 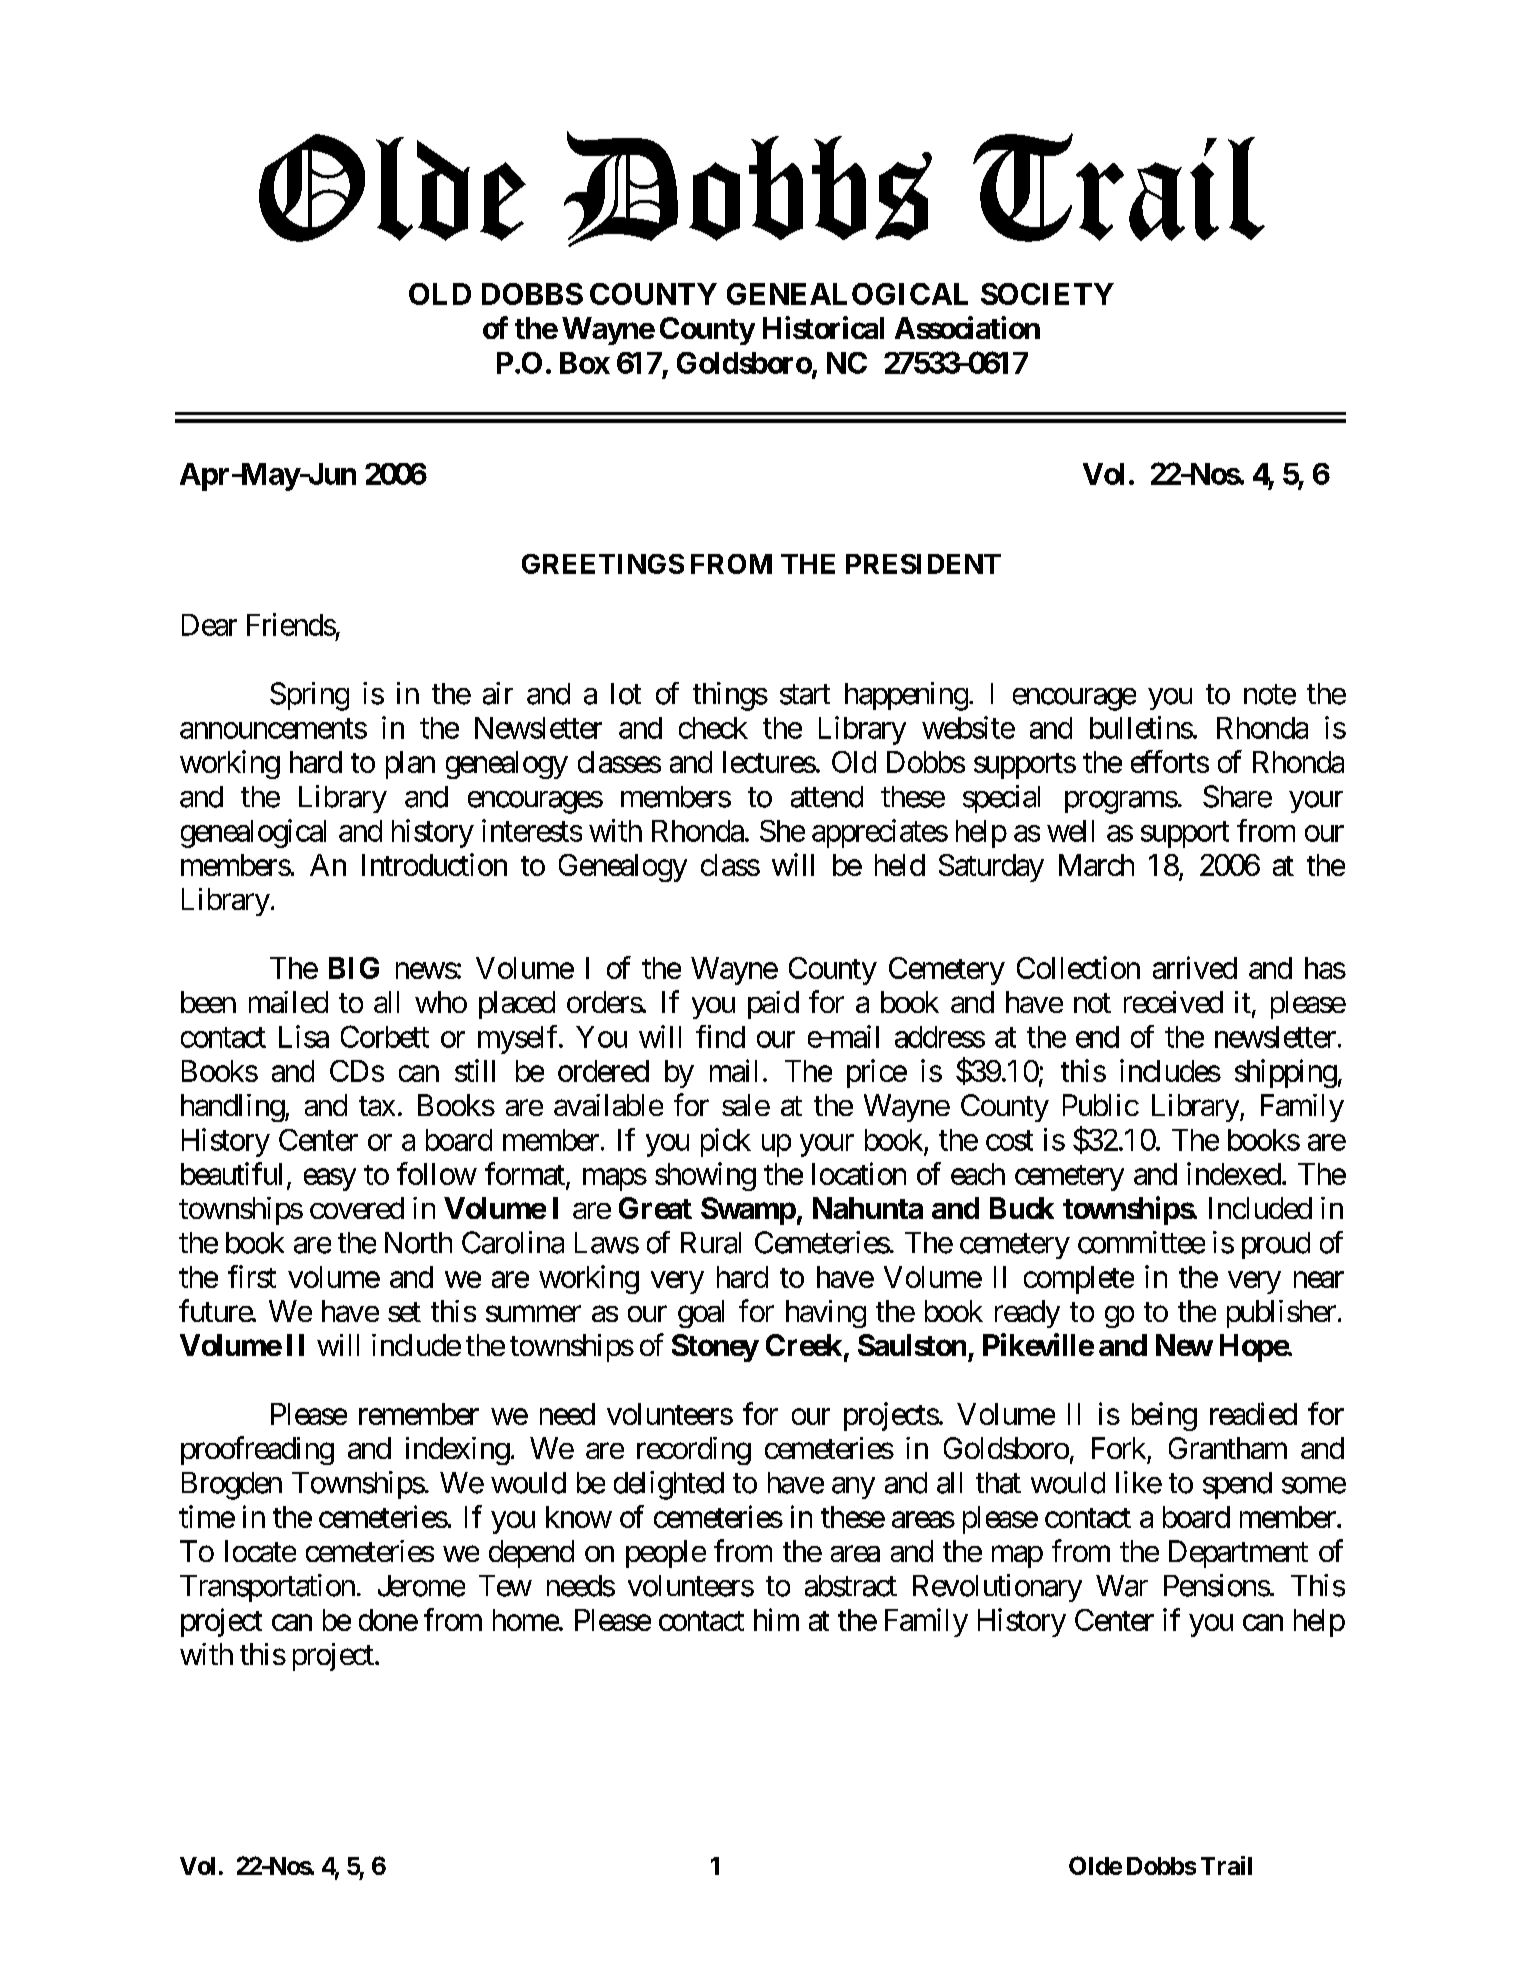 I want to click on Historical, so click(x=823, y=327).
